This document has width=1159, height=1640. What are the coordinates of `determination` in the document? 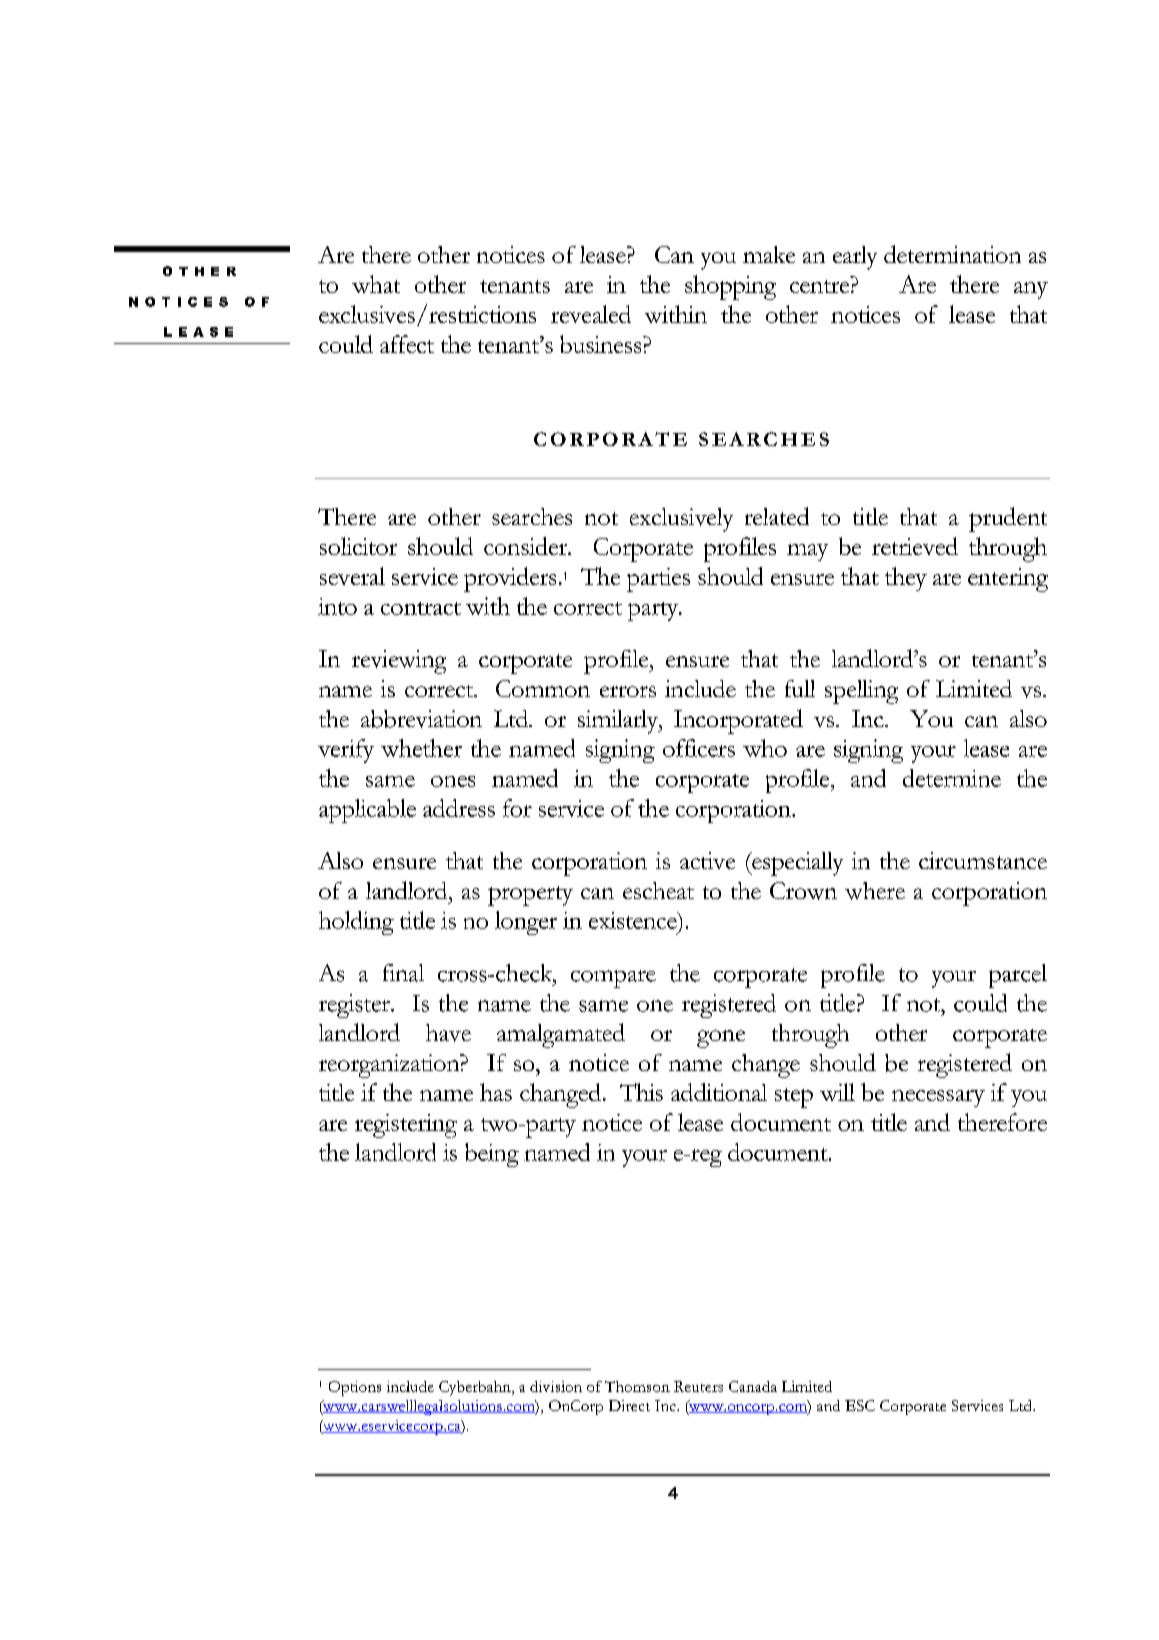 It's located at (952, 254).
